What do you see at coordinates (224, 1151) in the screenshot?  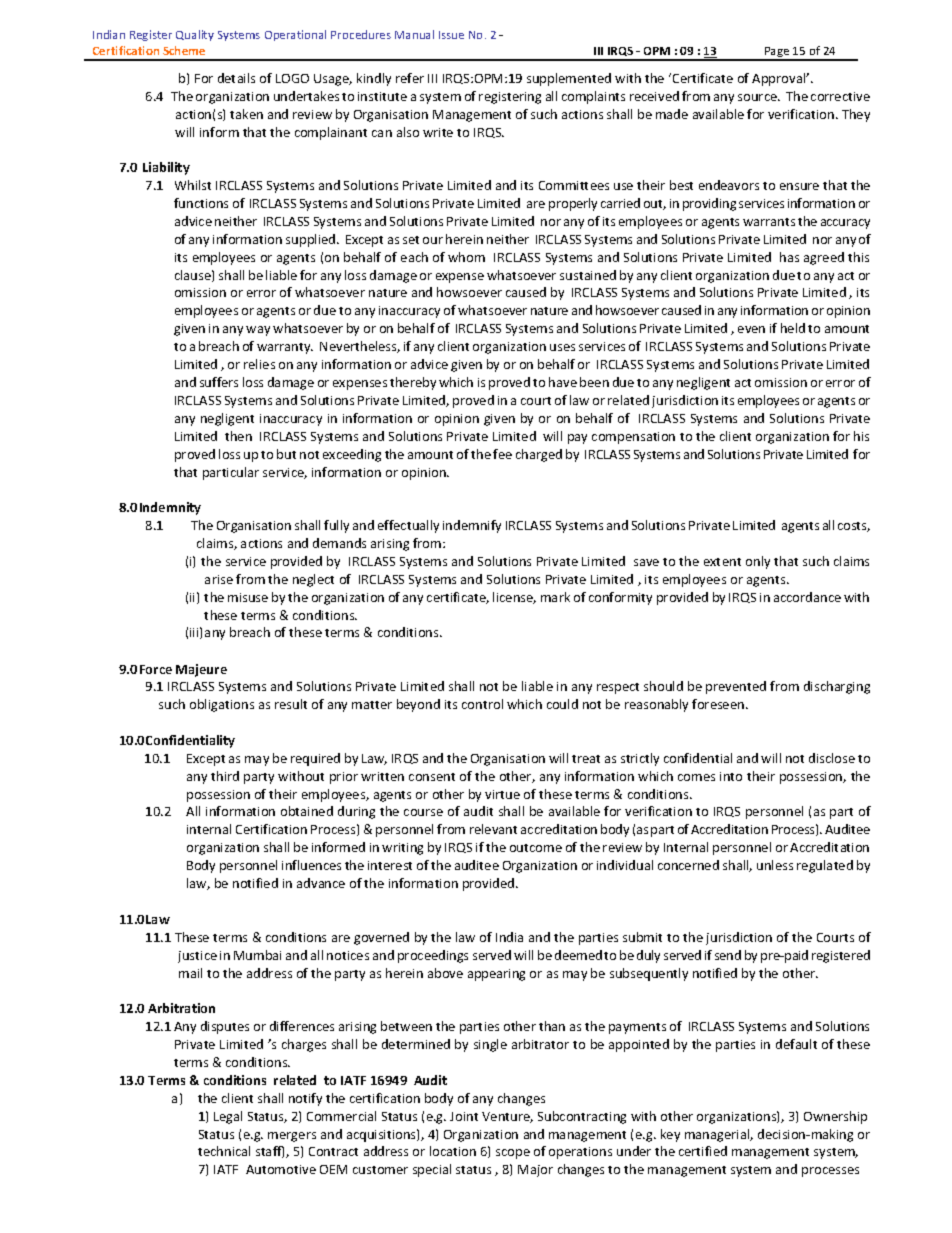 I see `technical` at bounding box center [224, 1151].
